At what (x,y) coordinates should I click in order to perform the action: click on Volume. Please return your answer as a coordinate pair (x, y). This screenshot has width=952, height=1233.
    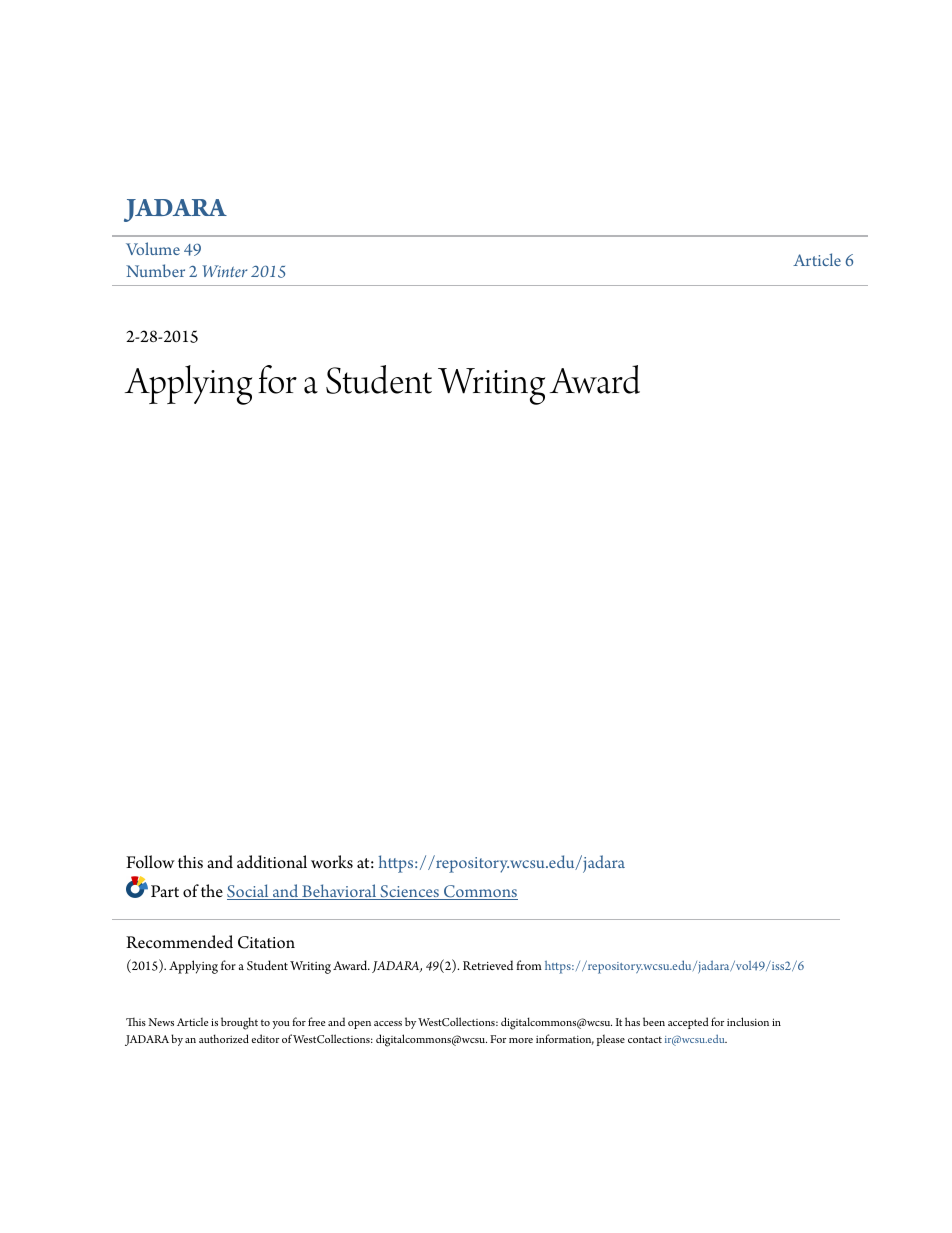
    Looking at the image, I should click on (153, 248).
